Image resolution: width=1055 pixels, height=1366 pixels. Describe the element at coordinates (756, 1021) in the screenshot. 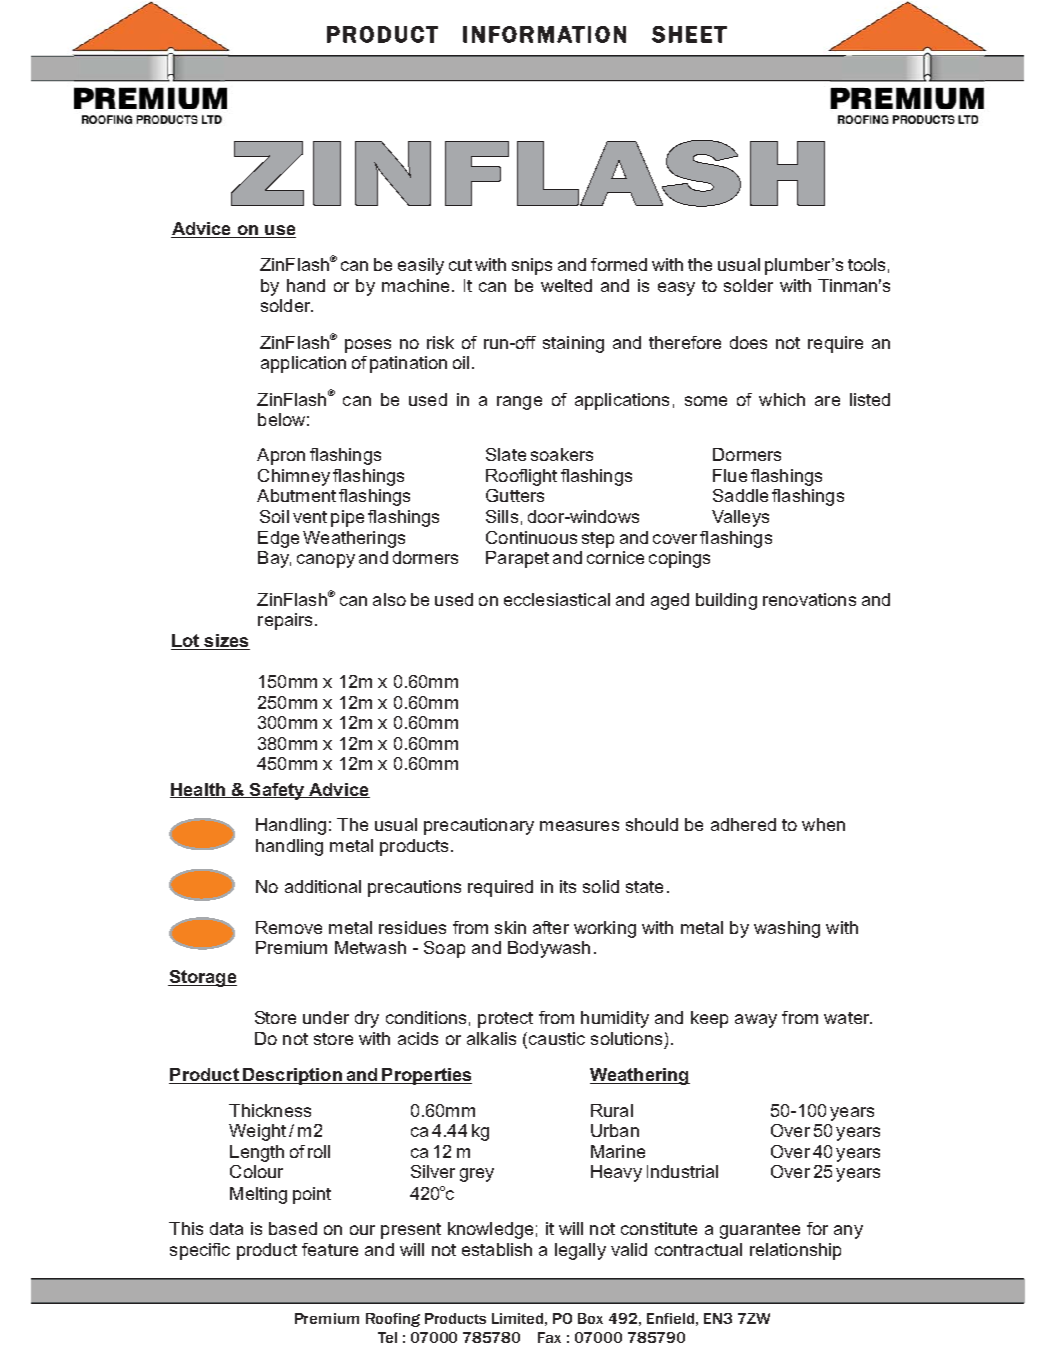

I see `away` at that location.
